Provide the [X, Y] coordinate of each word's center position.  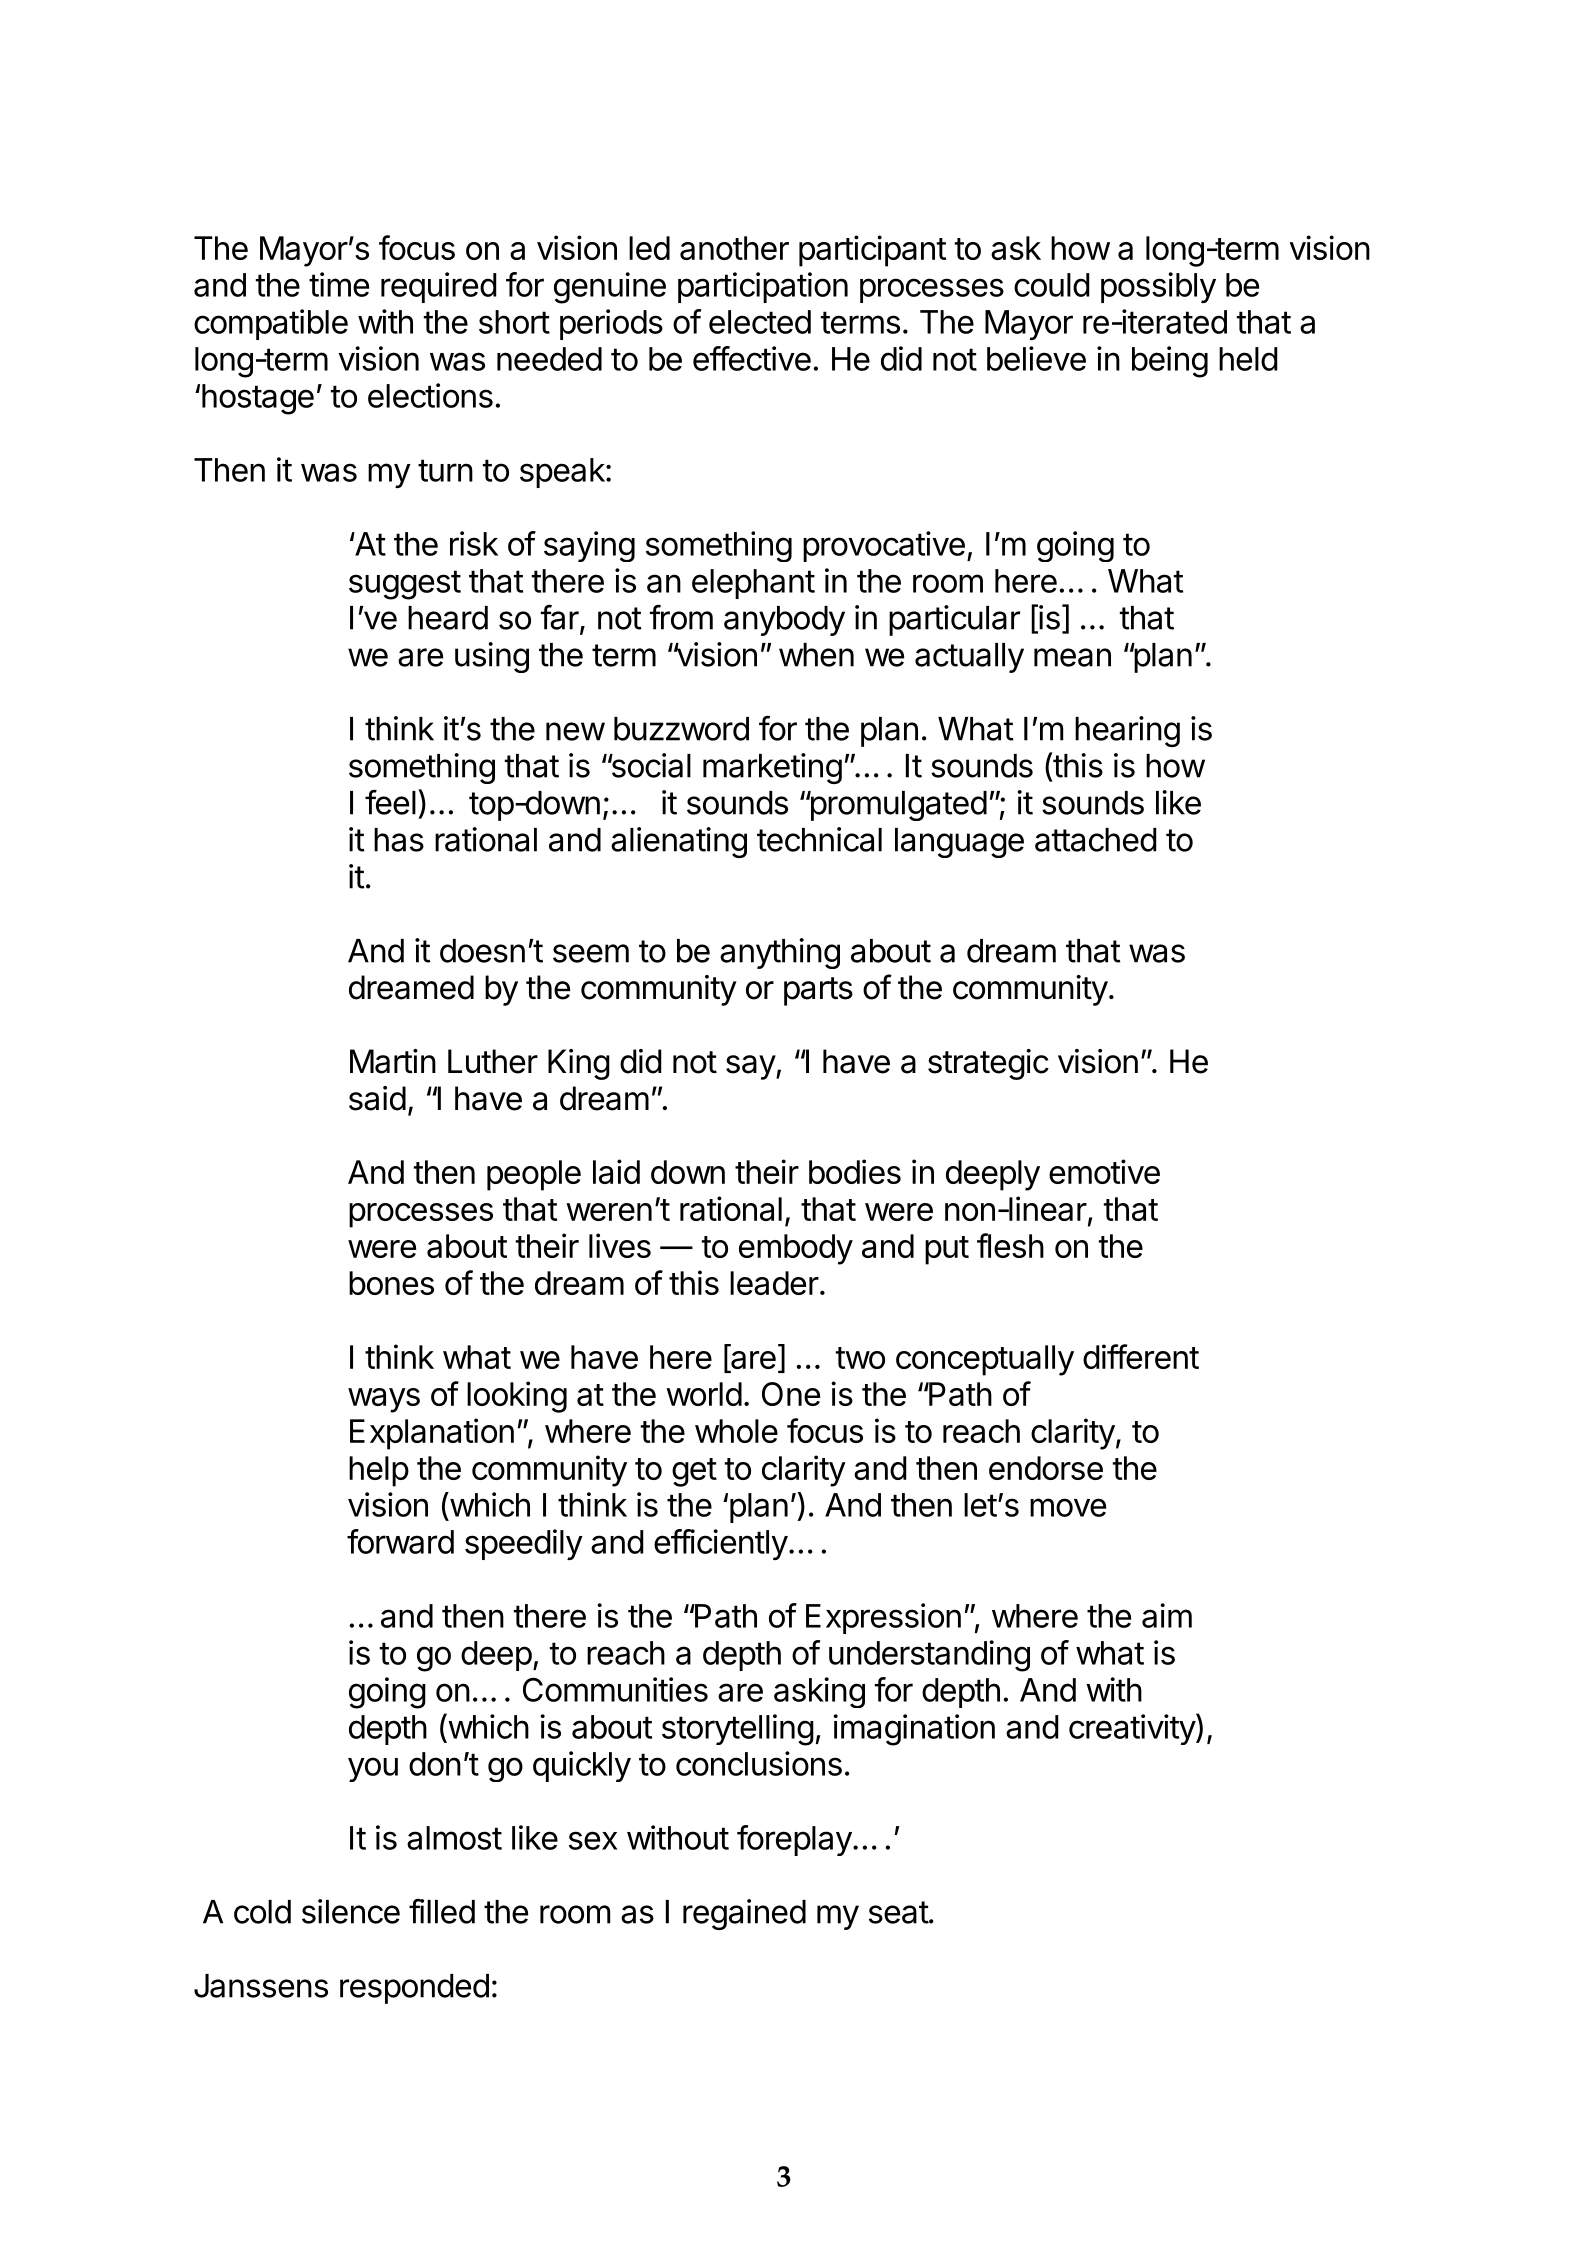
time [339, 284]
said [377, 1098]
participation [763, 287]
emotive [1104, 1171]
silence [351, 1911]
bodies [855, 1171]
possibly [1158, 287]
